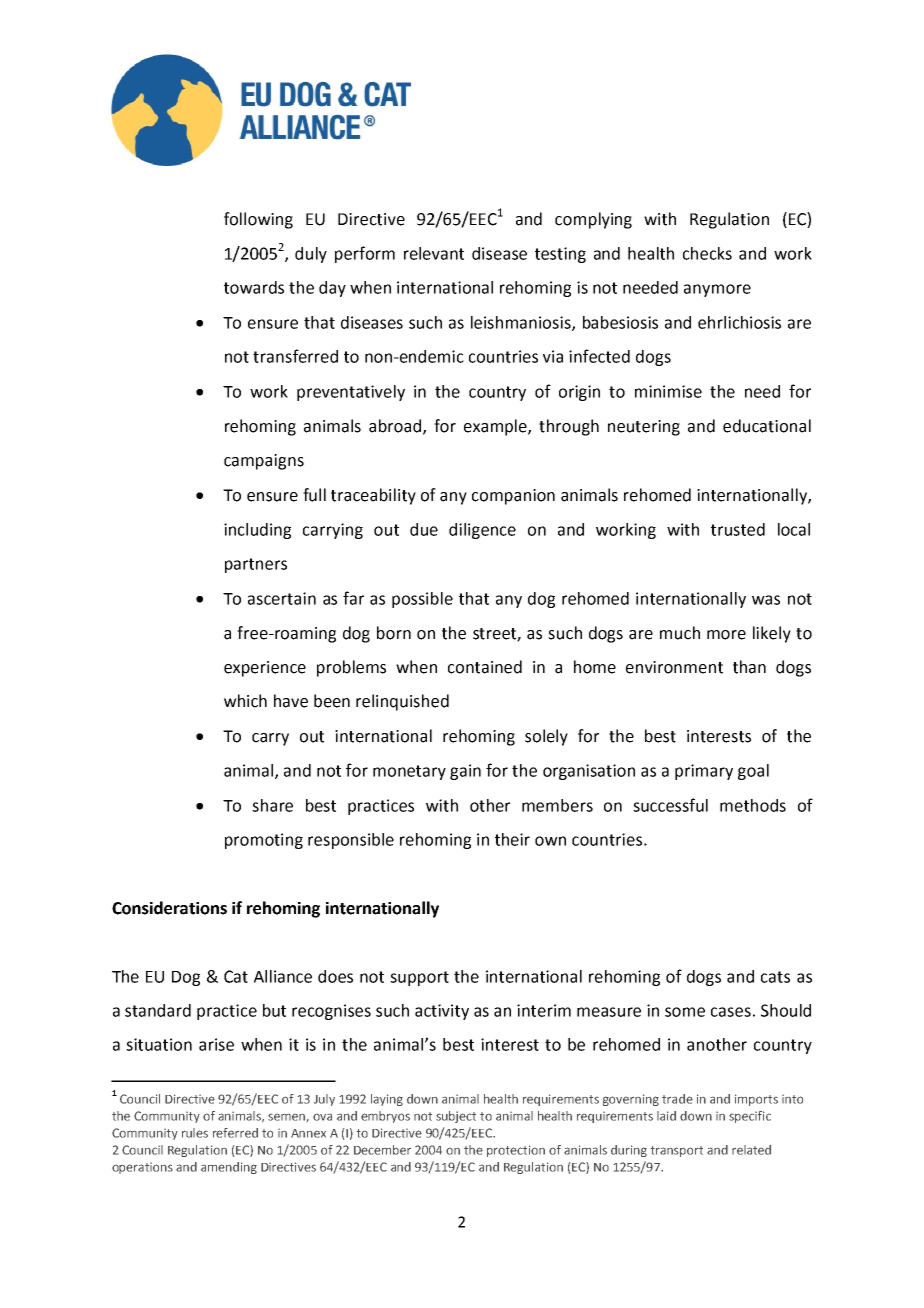  Describe the element at coordinates (434, 253) in the page. I see `relevant` at that location.
